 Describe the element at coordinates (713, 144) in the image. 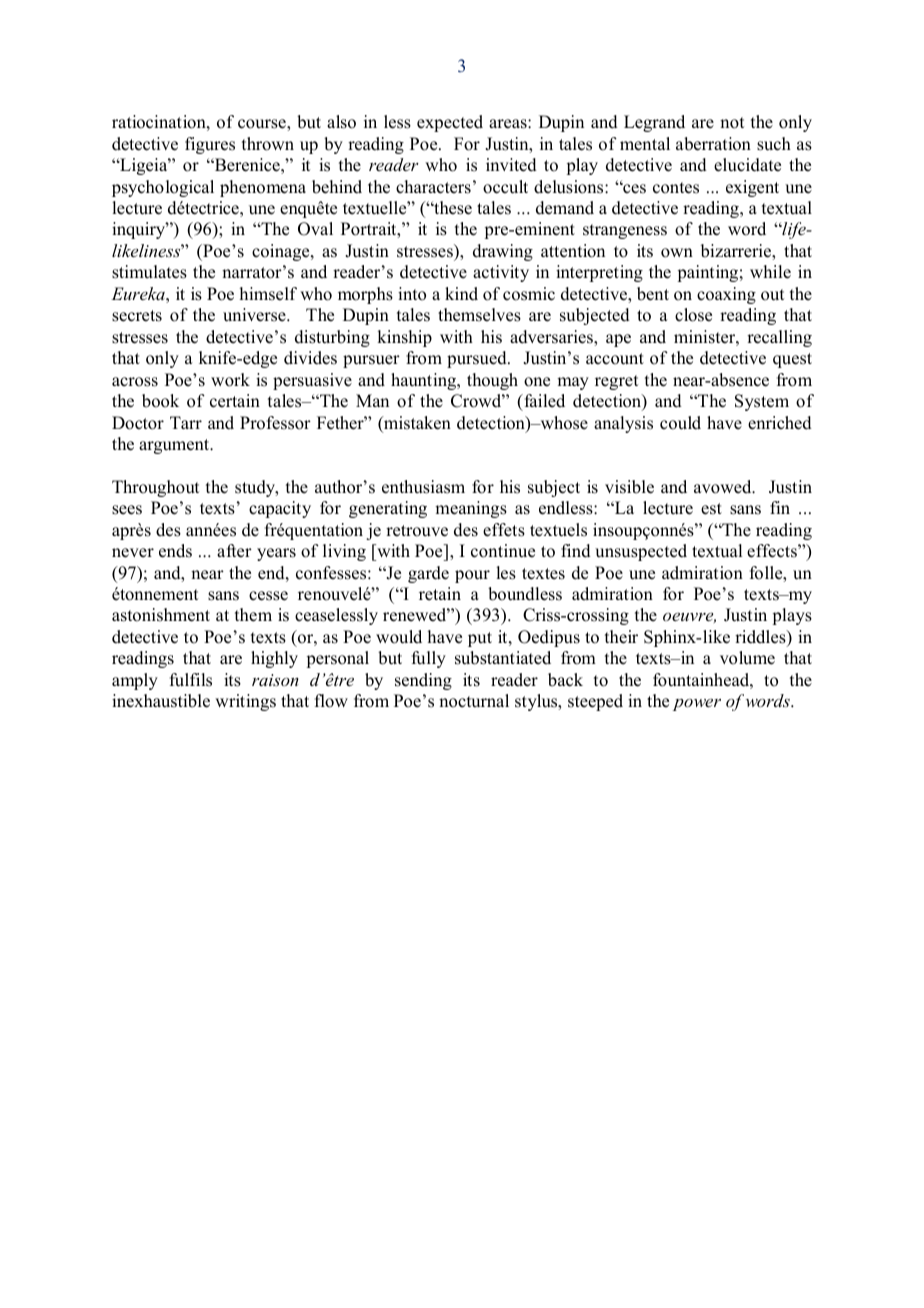

I see `aberration` at that location.
